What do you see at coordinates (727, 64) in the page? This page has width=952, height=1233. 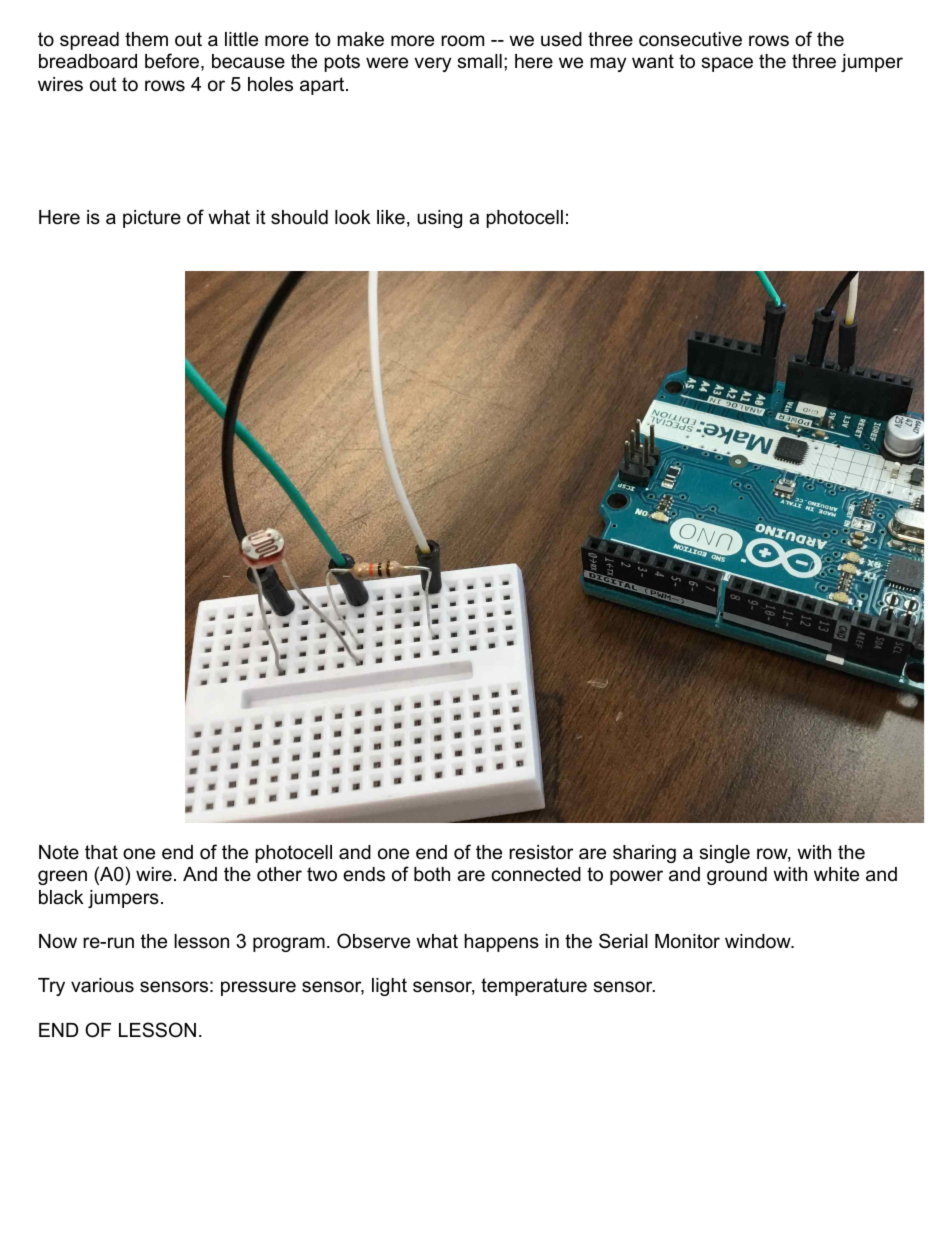 I see `space` at bounding box center [727, 64].
